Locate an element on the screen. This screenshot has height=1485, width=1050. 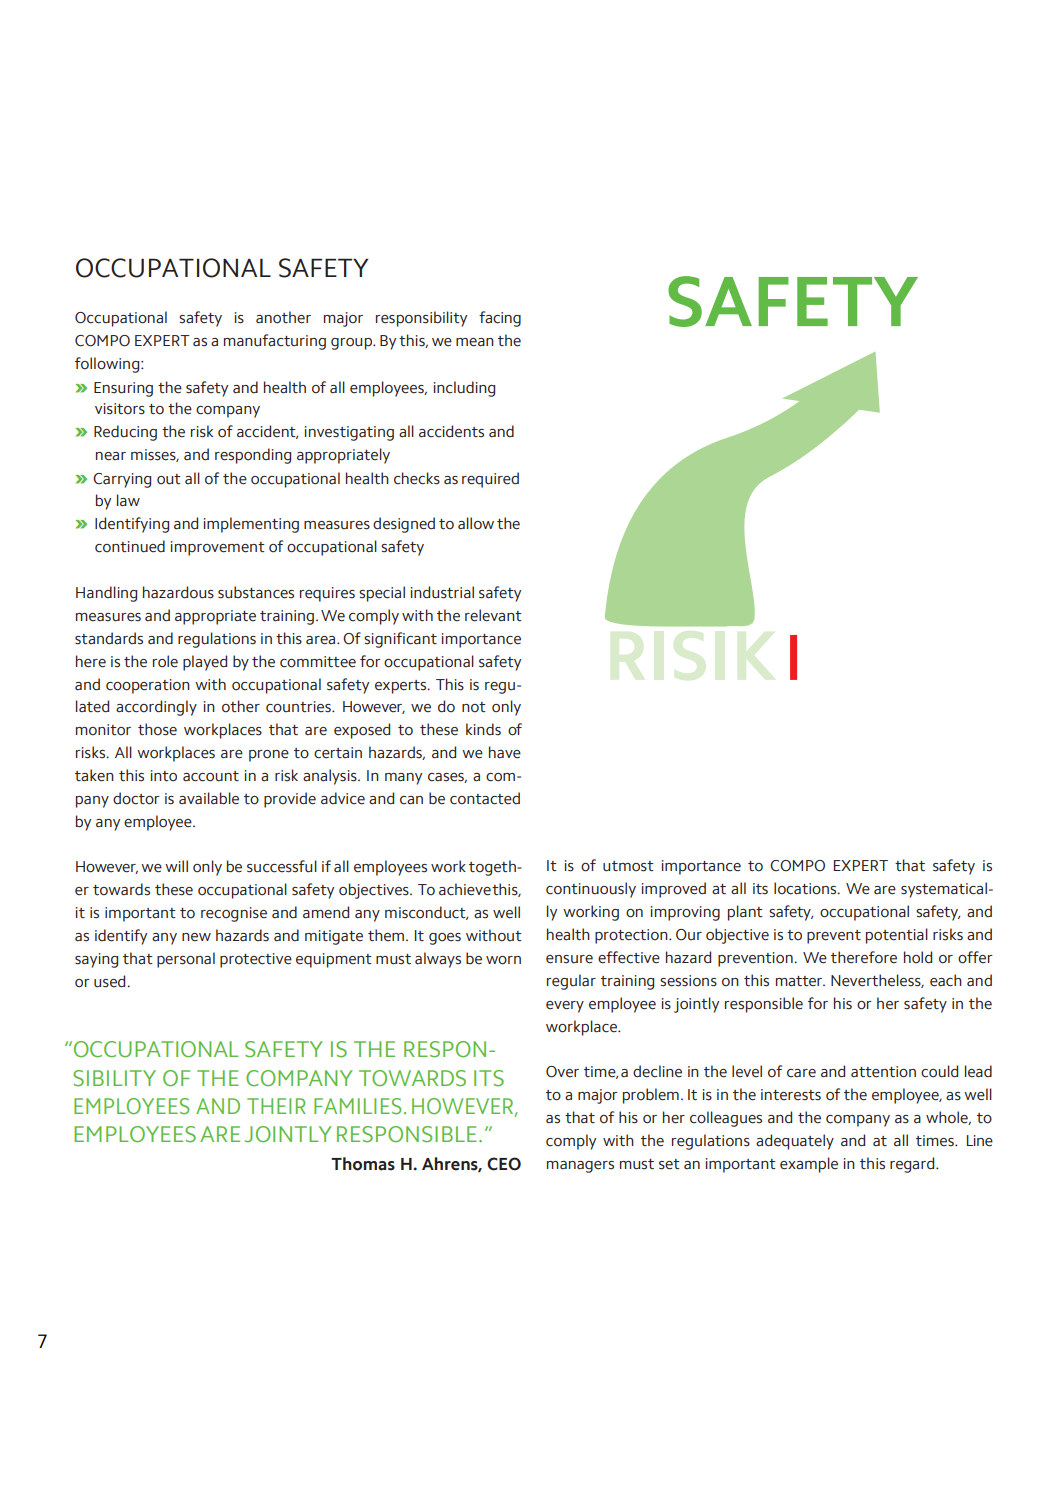
required is located at coordinates (490, 480).
